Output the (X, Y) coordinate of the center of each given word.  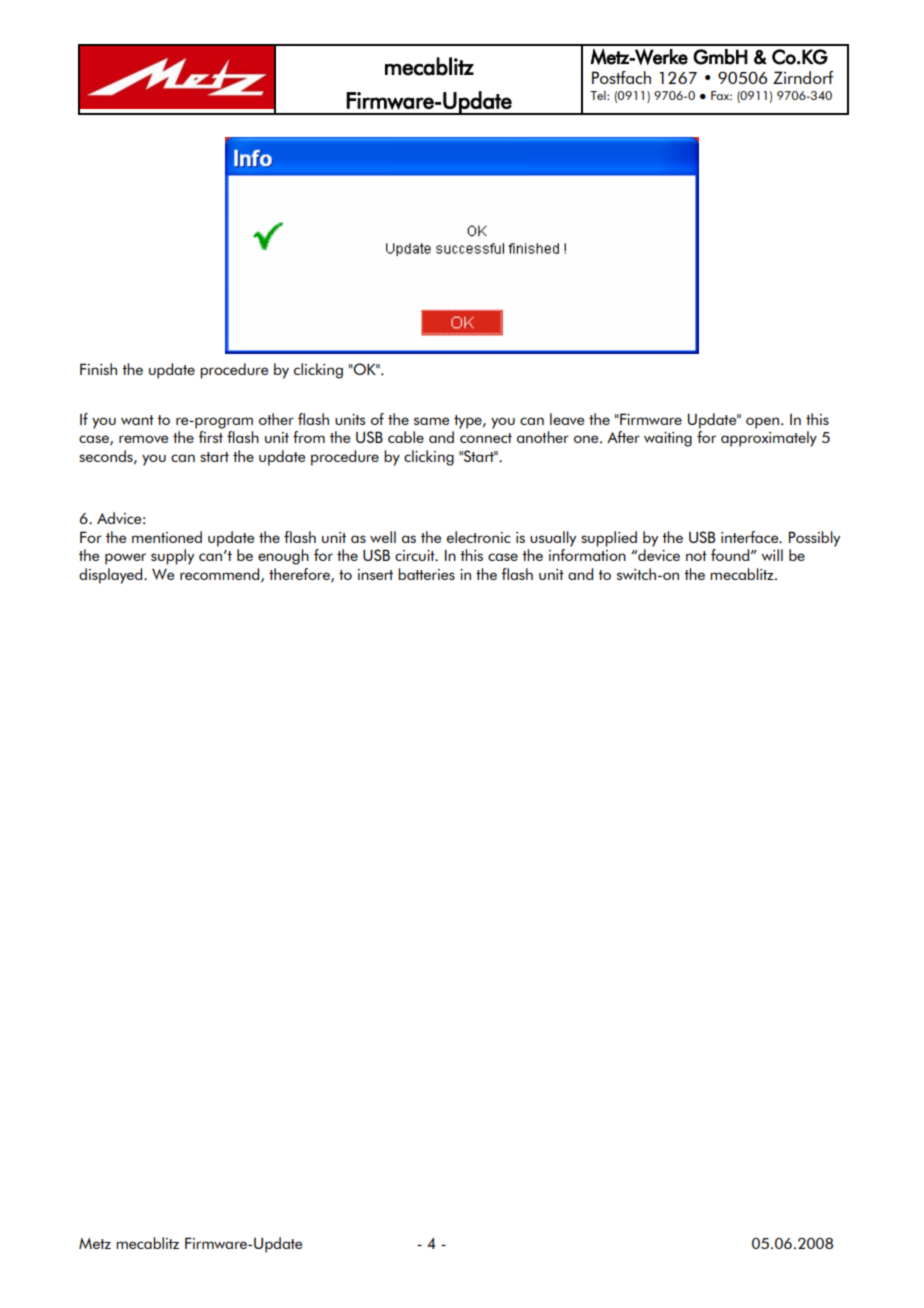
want (137, 420)
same (431, 421)
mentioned (167, 537)
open (762, 423)
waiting (668, 439)
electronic (479, 537)
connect (486, 438)
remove (143, 439)
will (772, 555)
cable (406, 437)
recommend (221, 575)
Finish (98, 369)
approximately (769, 439)
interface (751, 537)
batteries (426, 574)
